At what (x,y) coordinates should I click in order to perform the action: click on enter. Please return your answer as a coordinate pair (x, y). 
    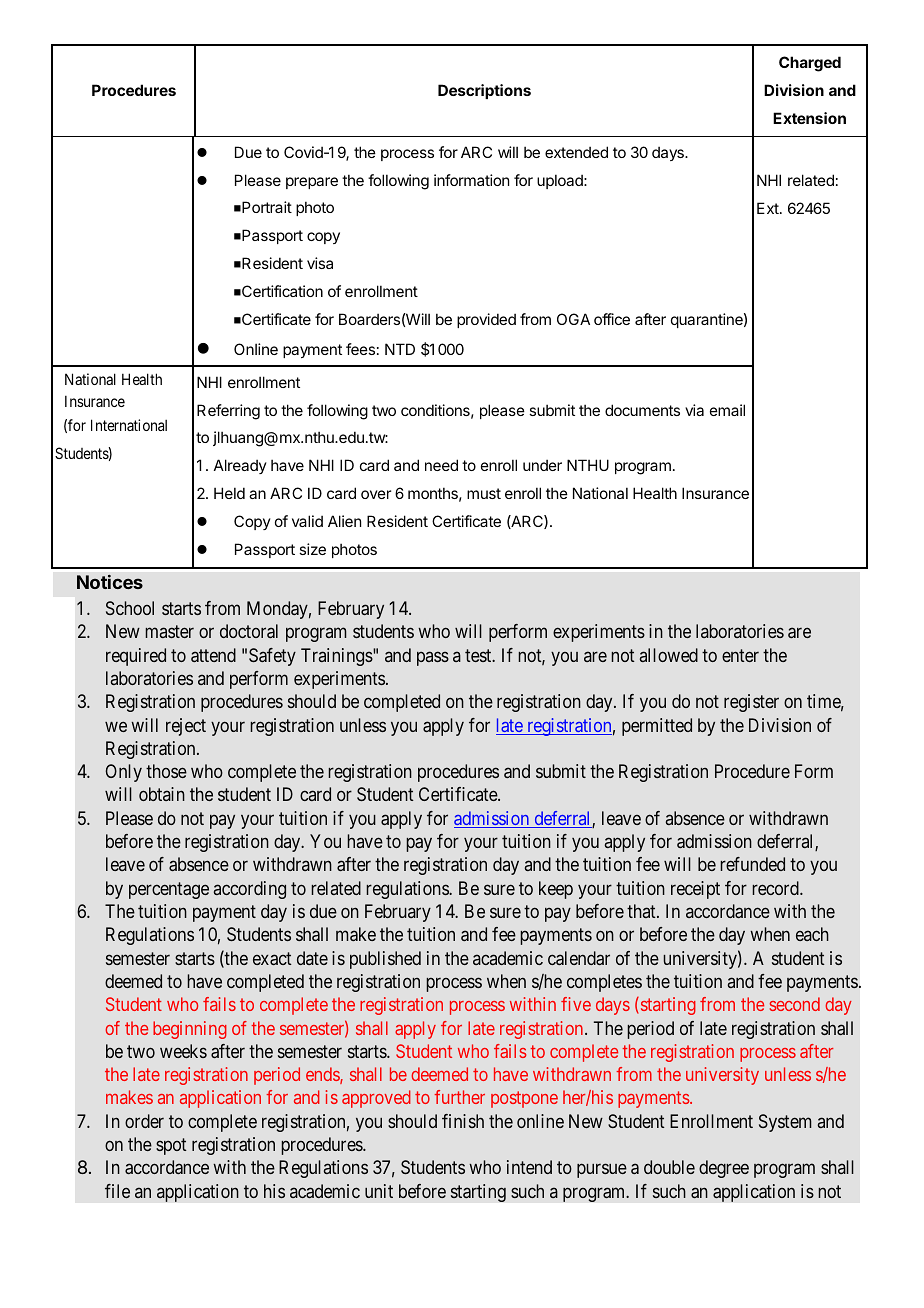
    Looking at the image, I should click on (740, 655).
